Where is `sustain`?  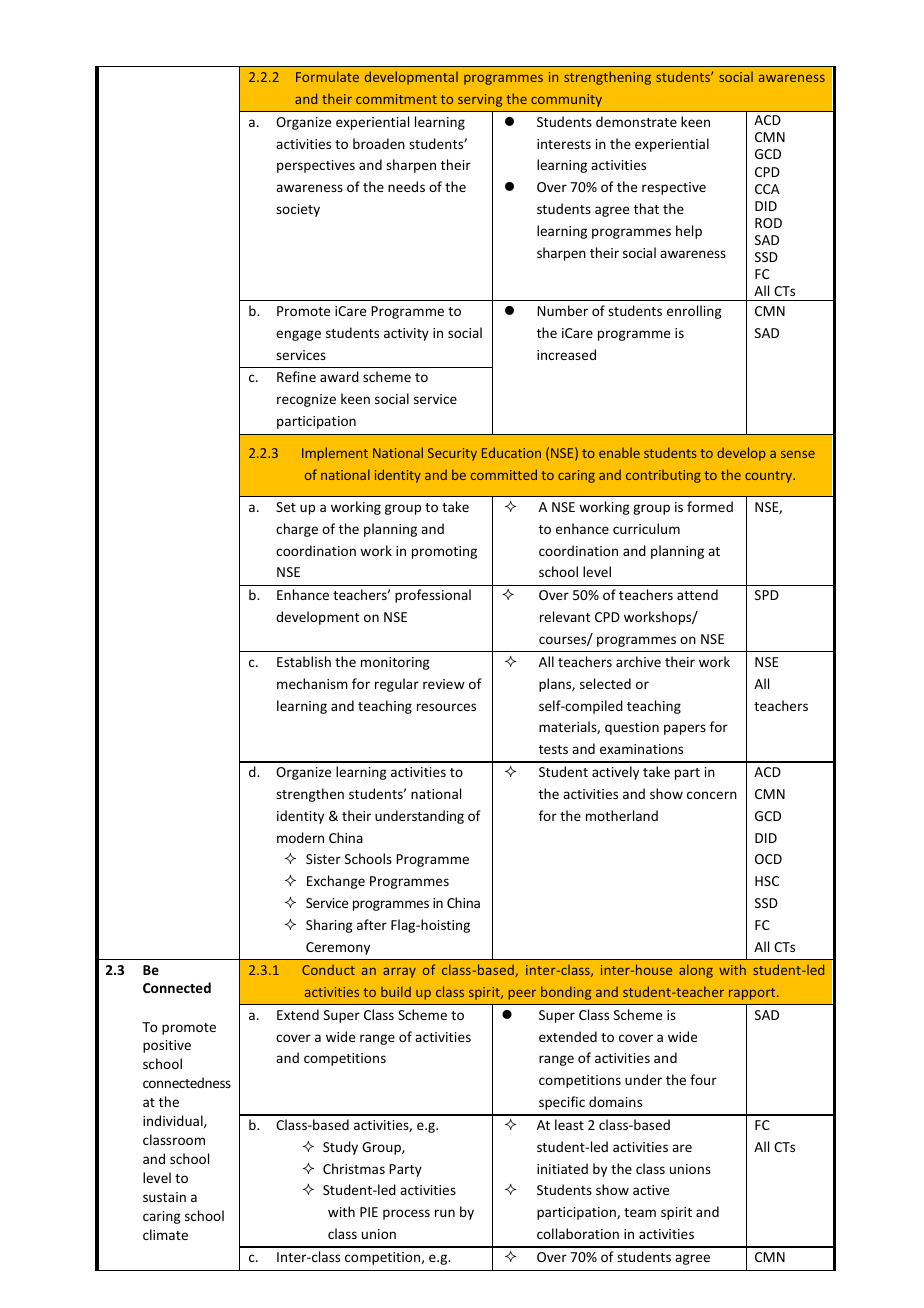
sustain is located at coordinates (164, 1197).
